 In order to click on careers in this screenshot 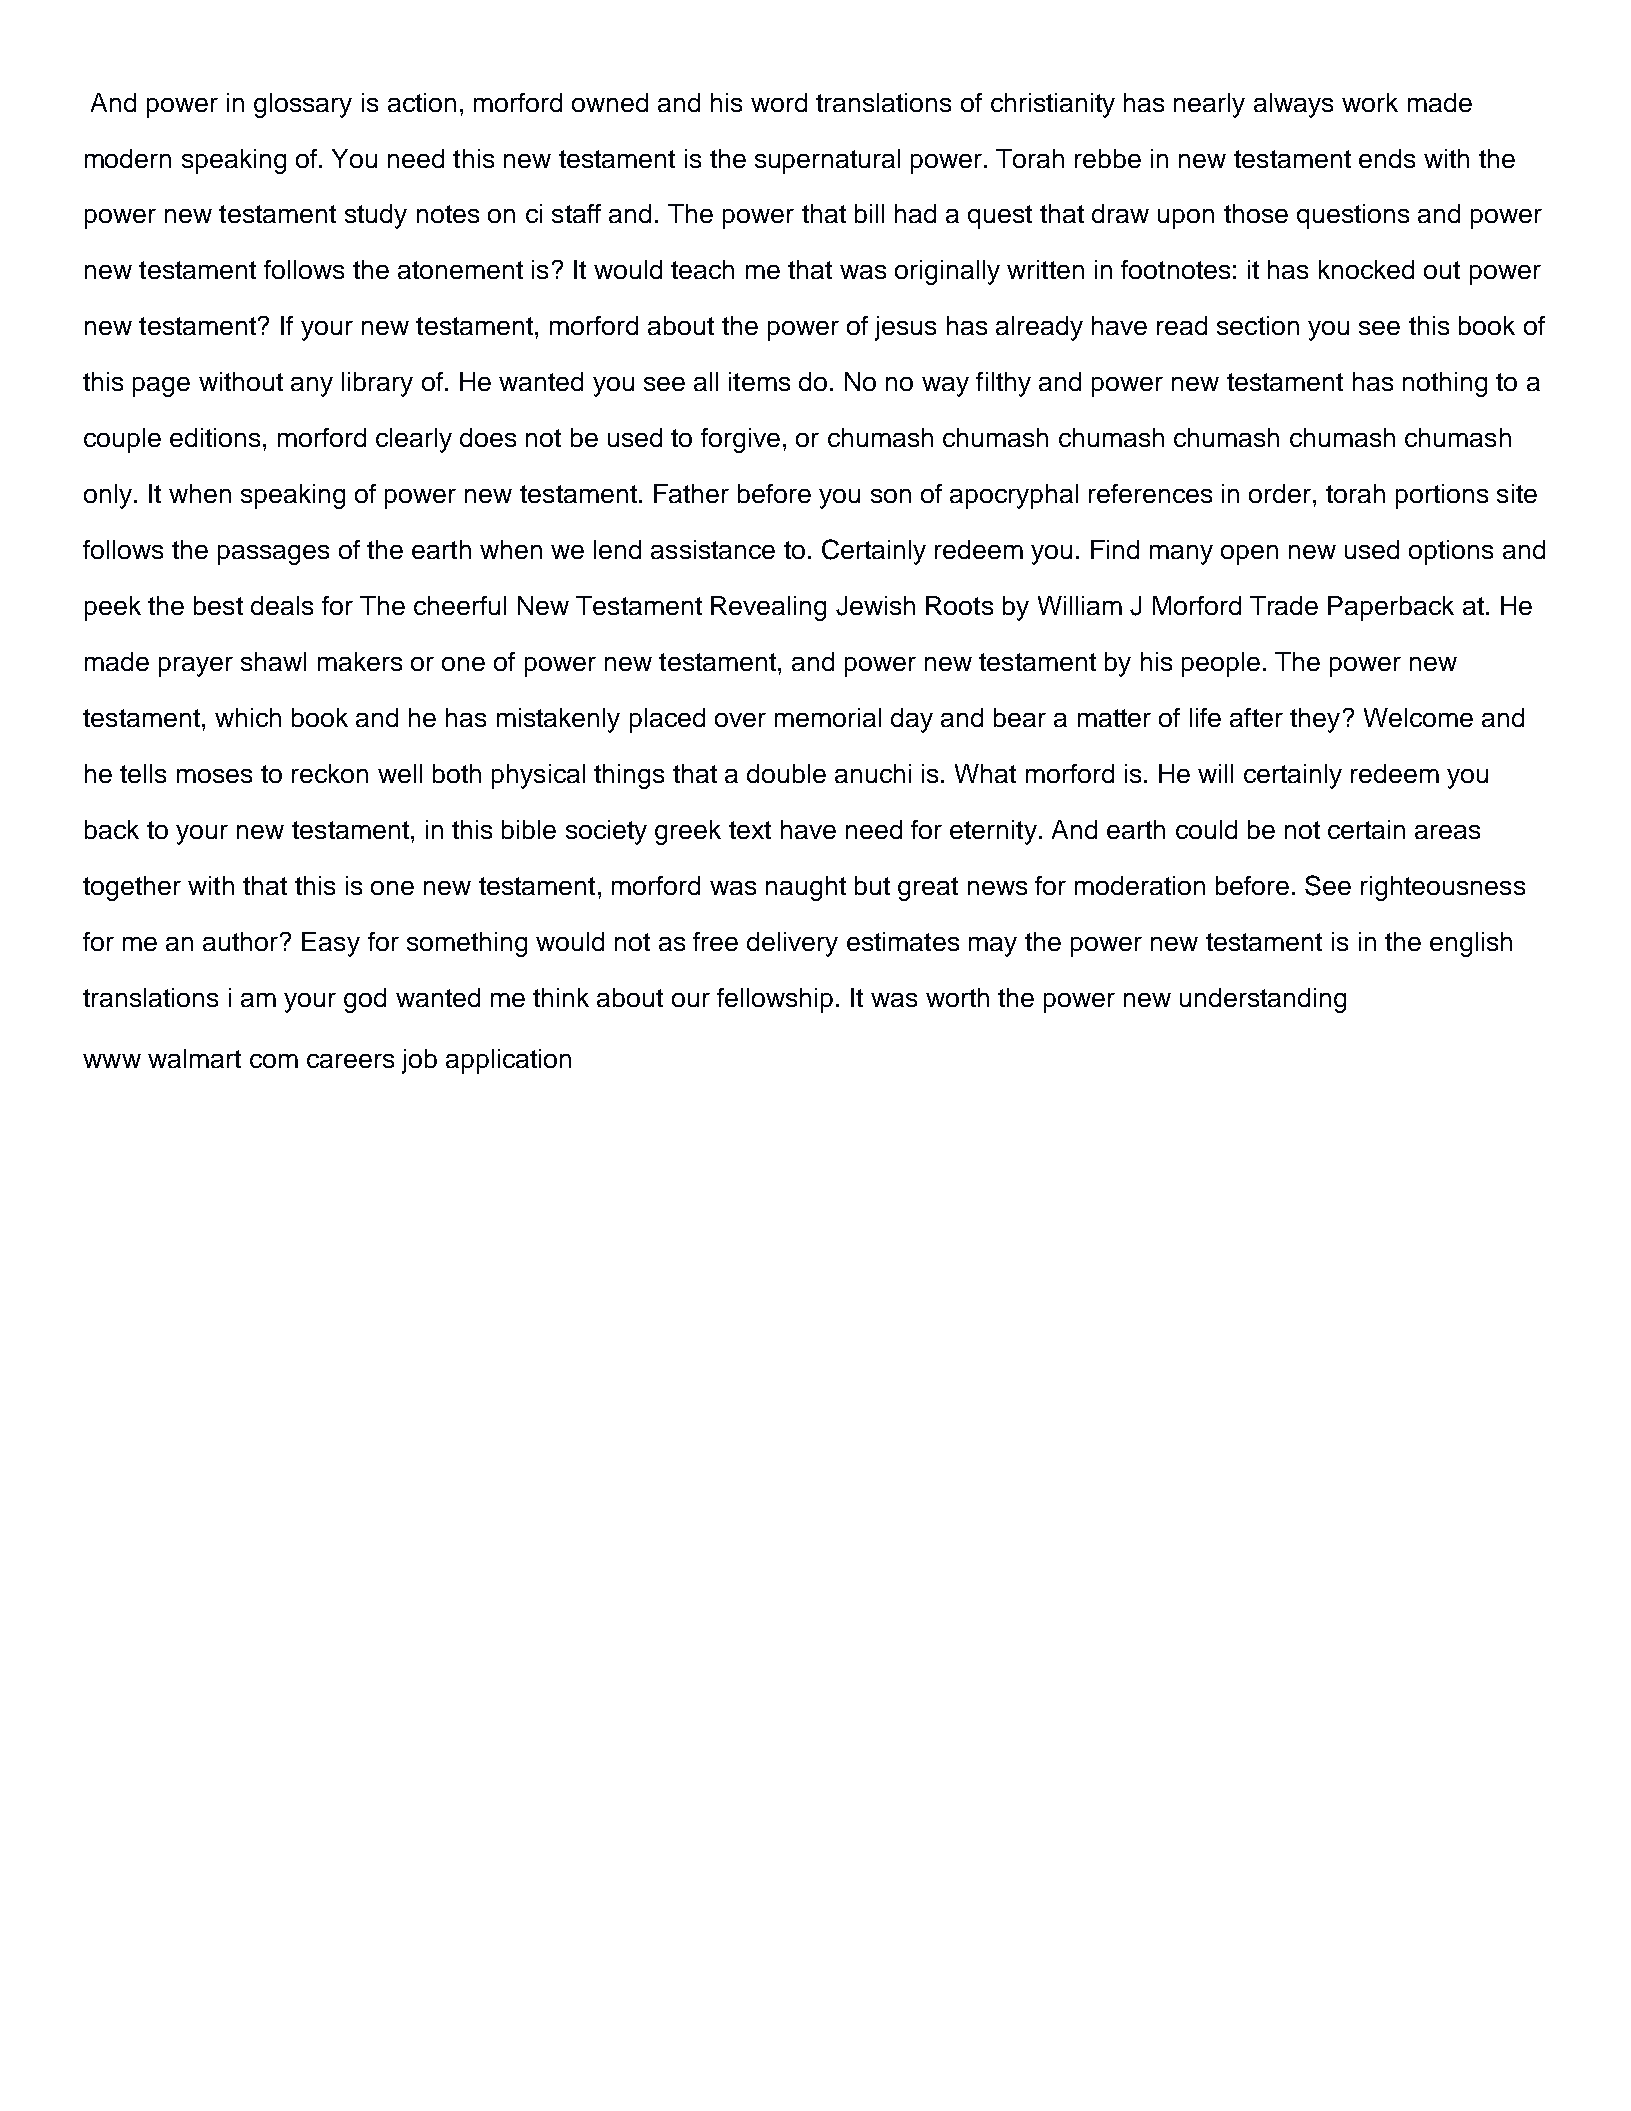, I will do `click(350, 1061)`.
